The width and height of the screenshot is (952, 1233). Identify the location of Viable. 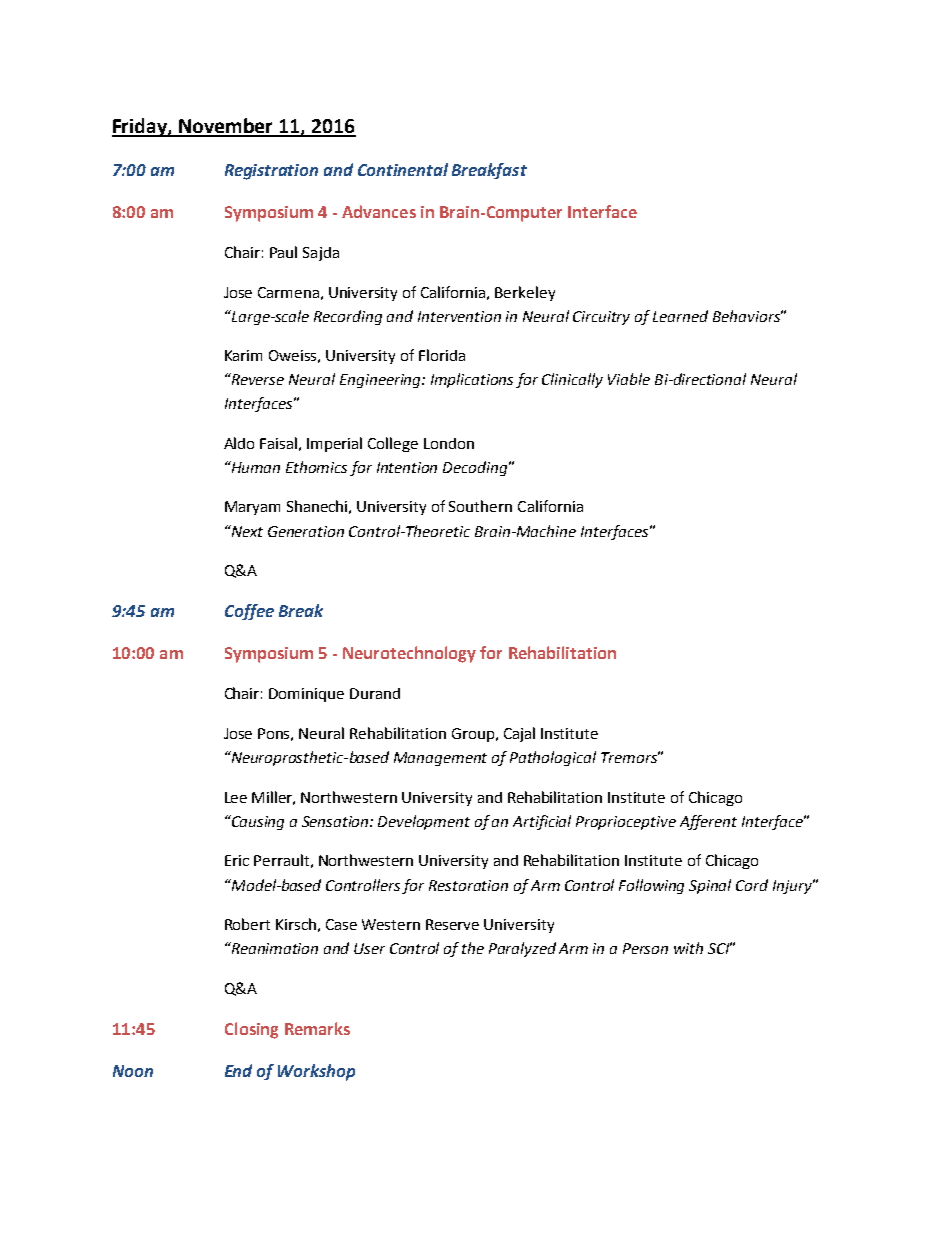
(629, 379).
